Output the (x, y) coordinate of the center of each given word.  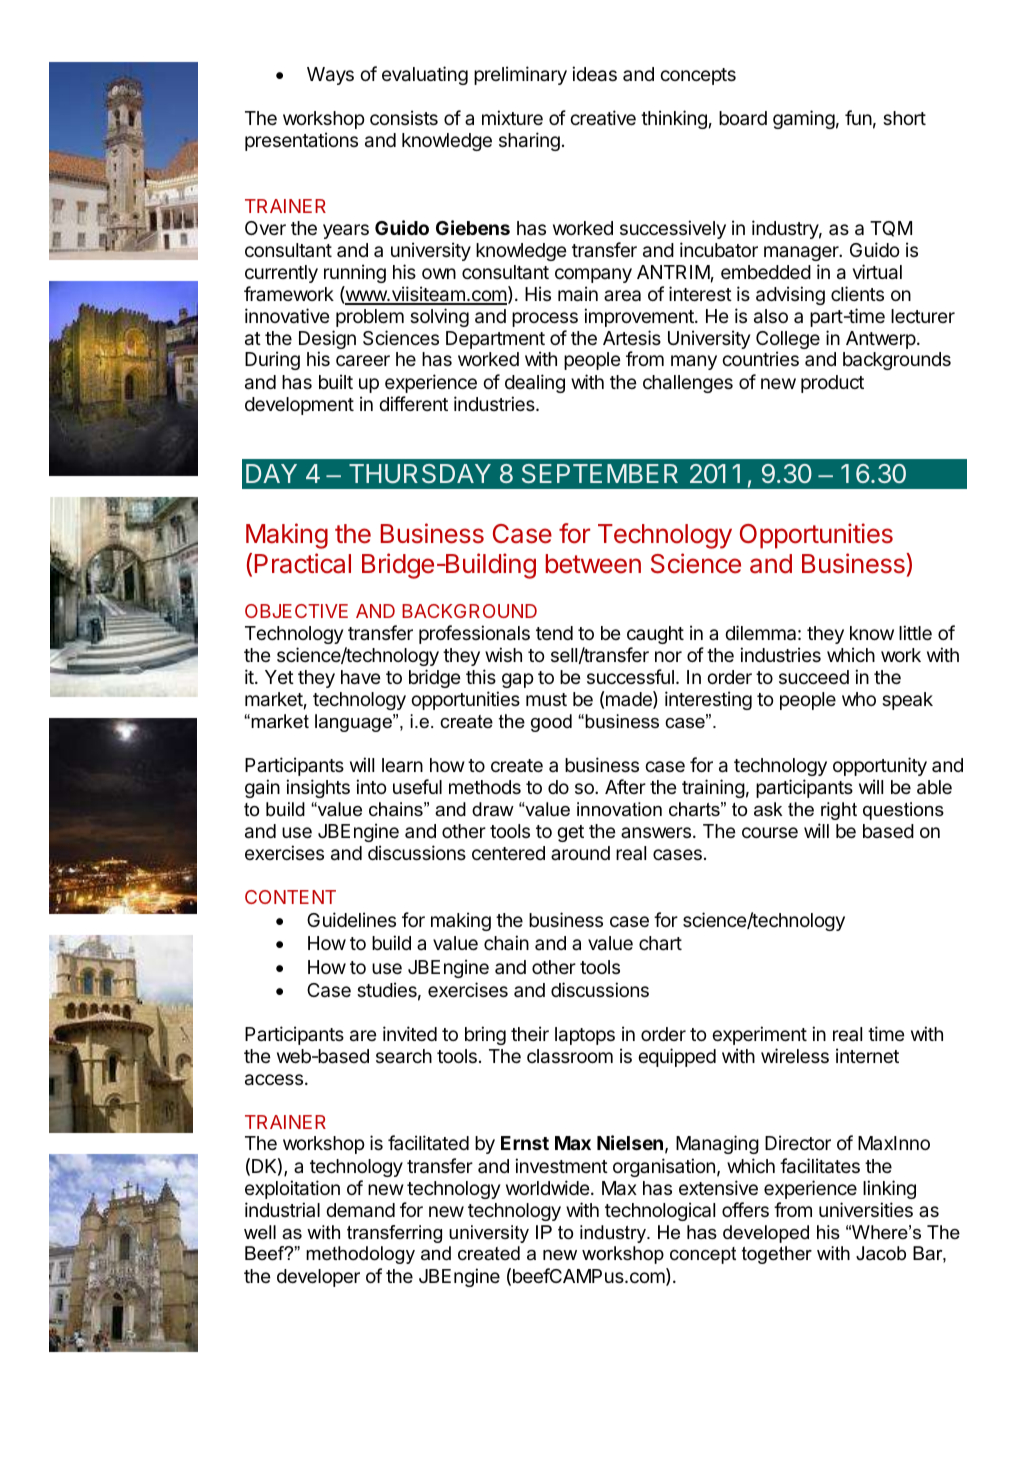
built (336, 381)
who (859, 699)
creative (603, 118)
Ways (330, 76)
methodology (360, 1255)
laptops (585, 1036)
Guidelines (351, 919)
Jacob (881, 1253)
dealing (535, 383)
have (361, 677)
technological (660, 1211)
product (832, 384)
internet (867, 1055)
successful (630, 676)
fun (858, 117)
